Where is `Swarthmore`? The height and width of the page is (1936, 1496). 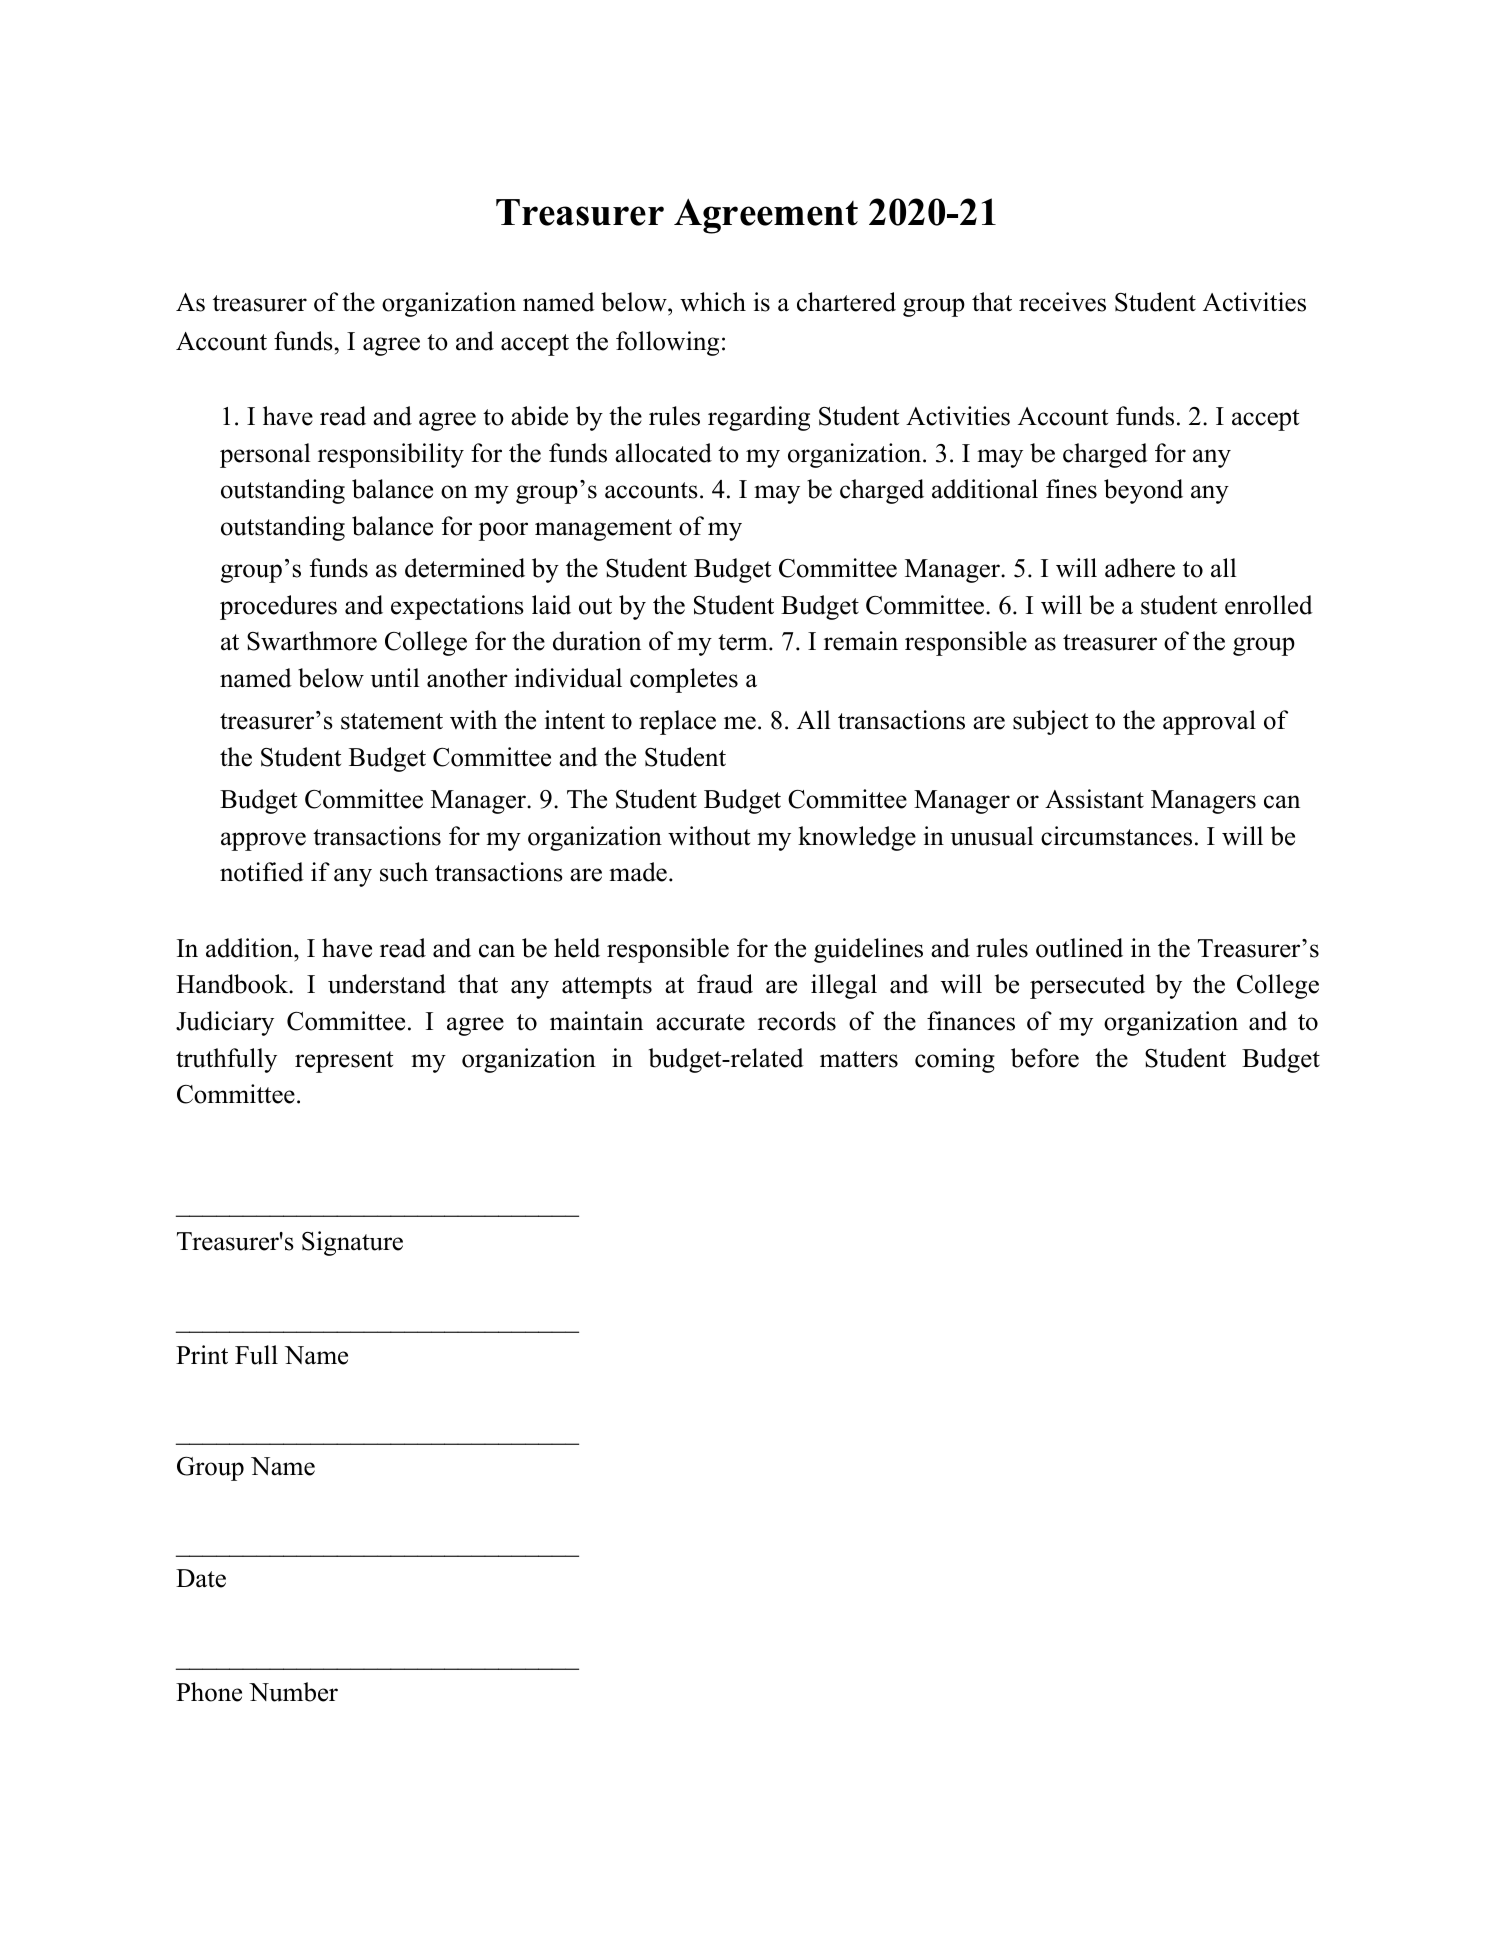
Swarthmore is located at coordinates (312, 641).
